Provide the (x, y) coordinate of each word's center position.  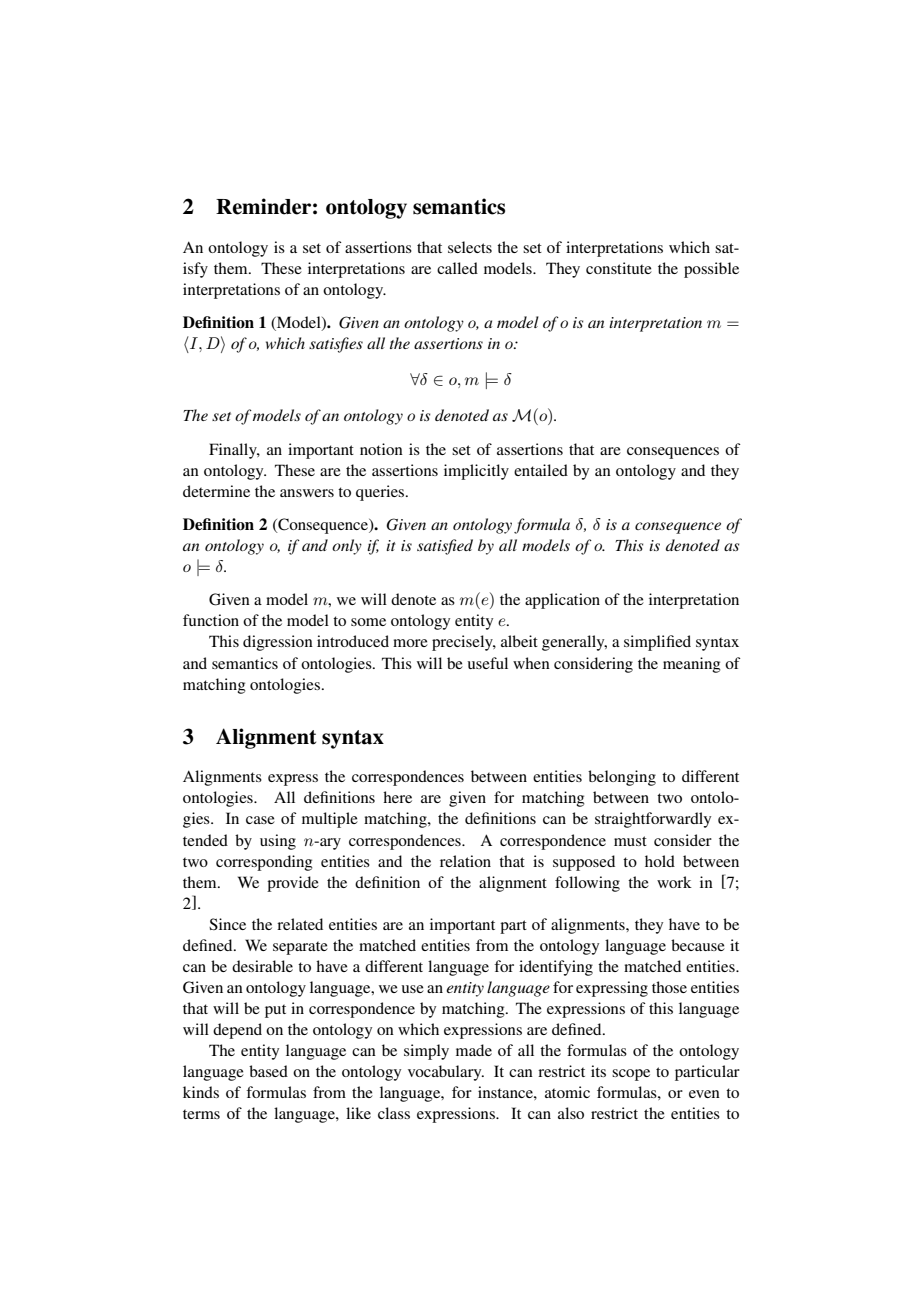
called (457, 268)
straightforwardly (653, 820)
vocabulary (446, 1073)
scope (631, 1075)
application (562, 601)
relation (465, 861)
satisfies (336, 345)
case (260, 820)
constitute (619, 268)
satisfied (445, 547)
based (268, 1071)
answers (307, 493)
